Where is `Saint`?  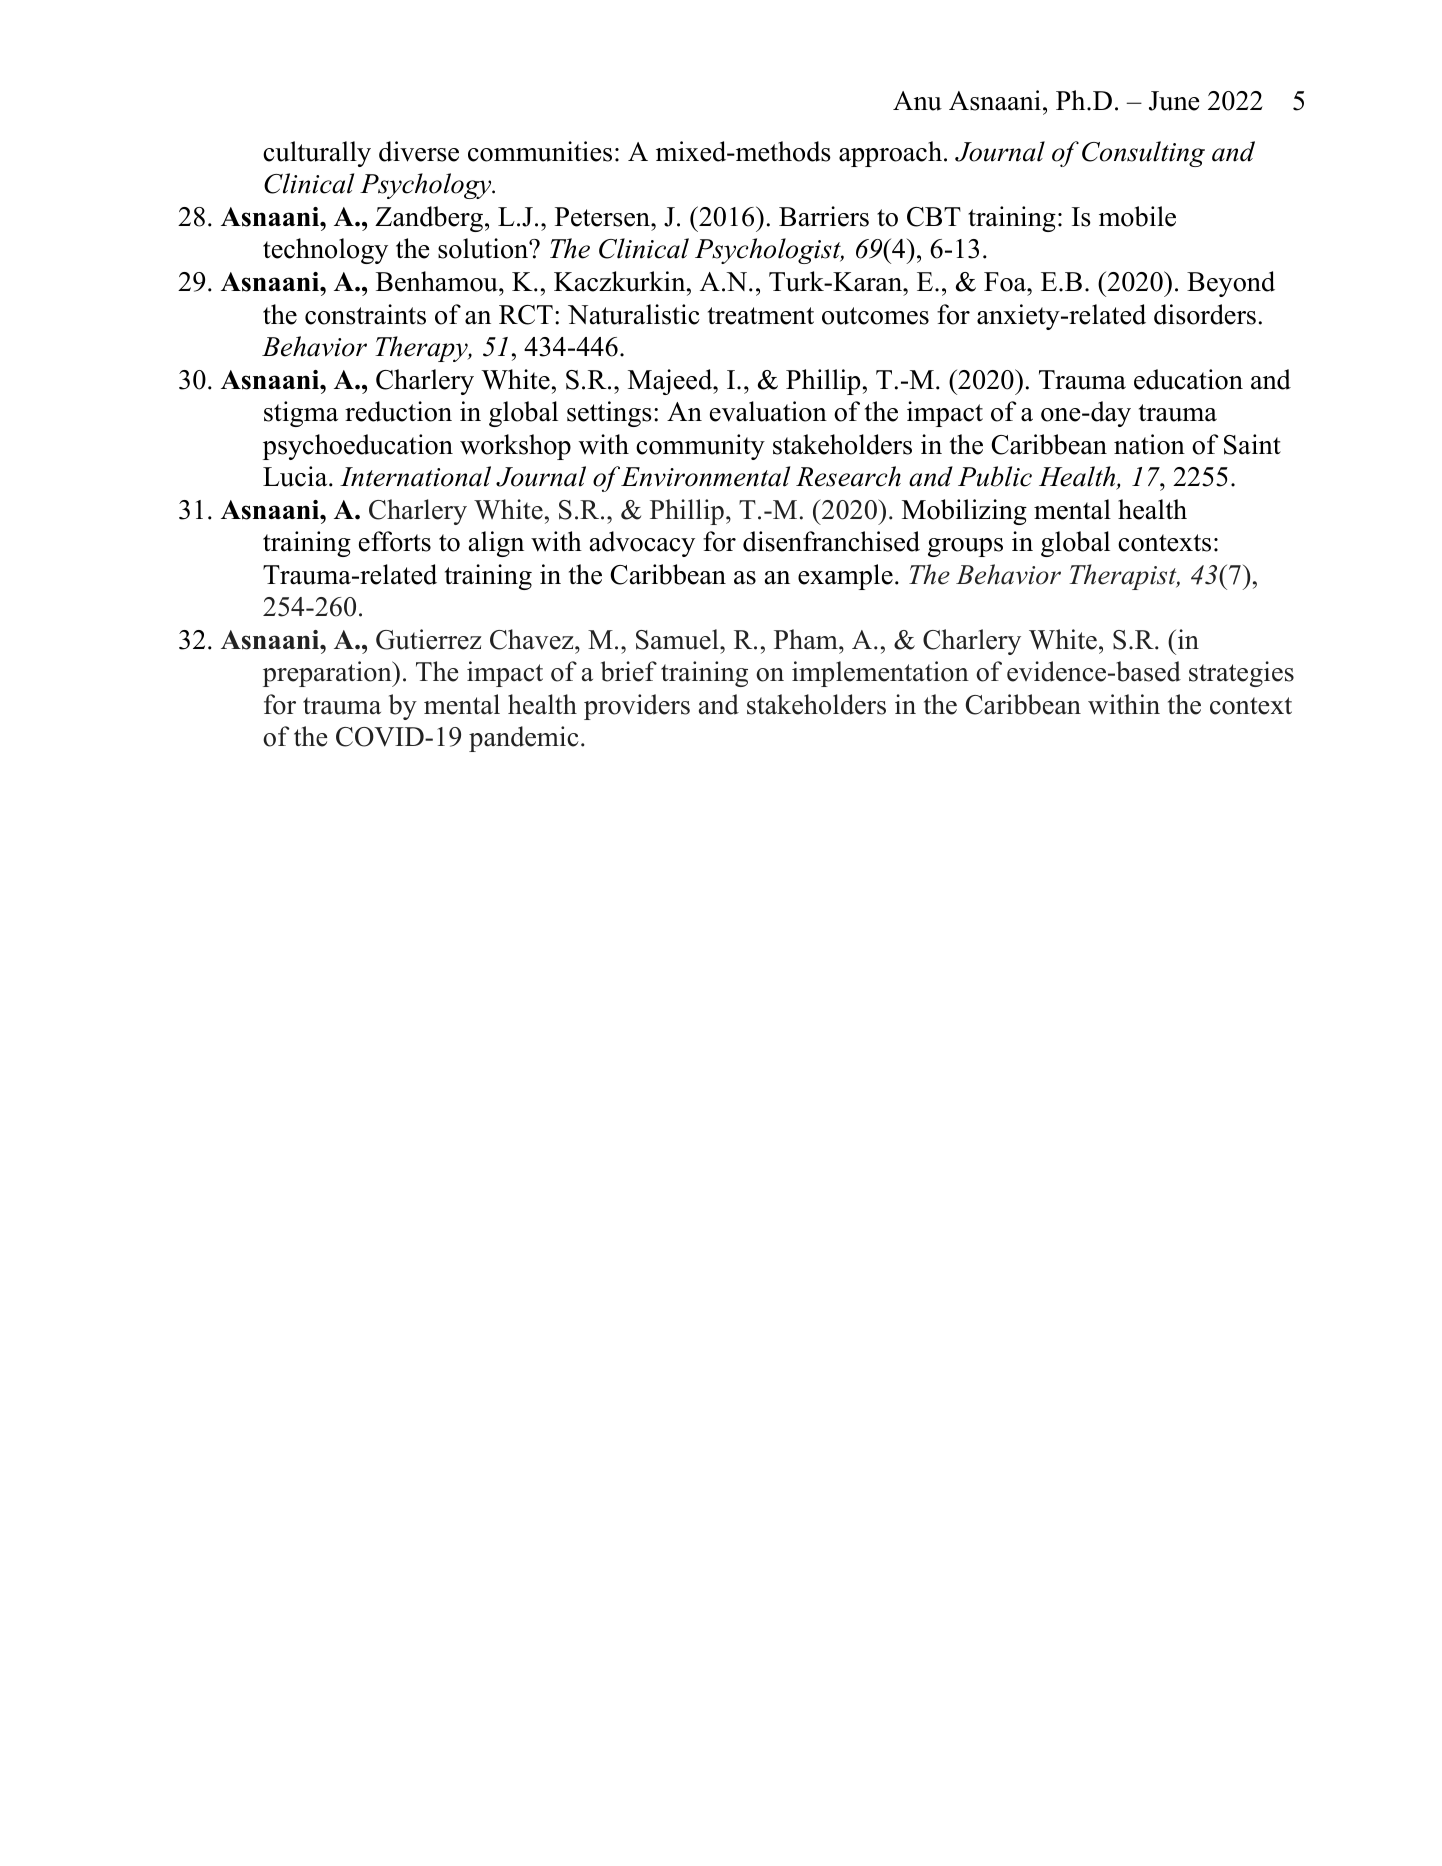 Saint is located at coordinates (1252, 444).
